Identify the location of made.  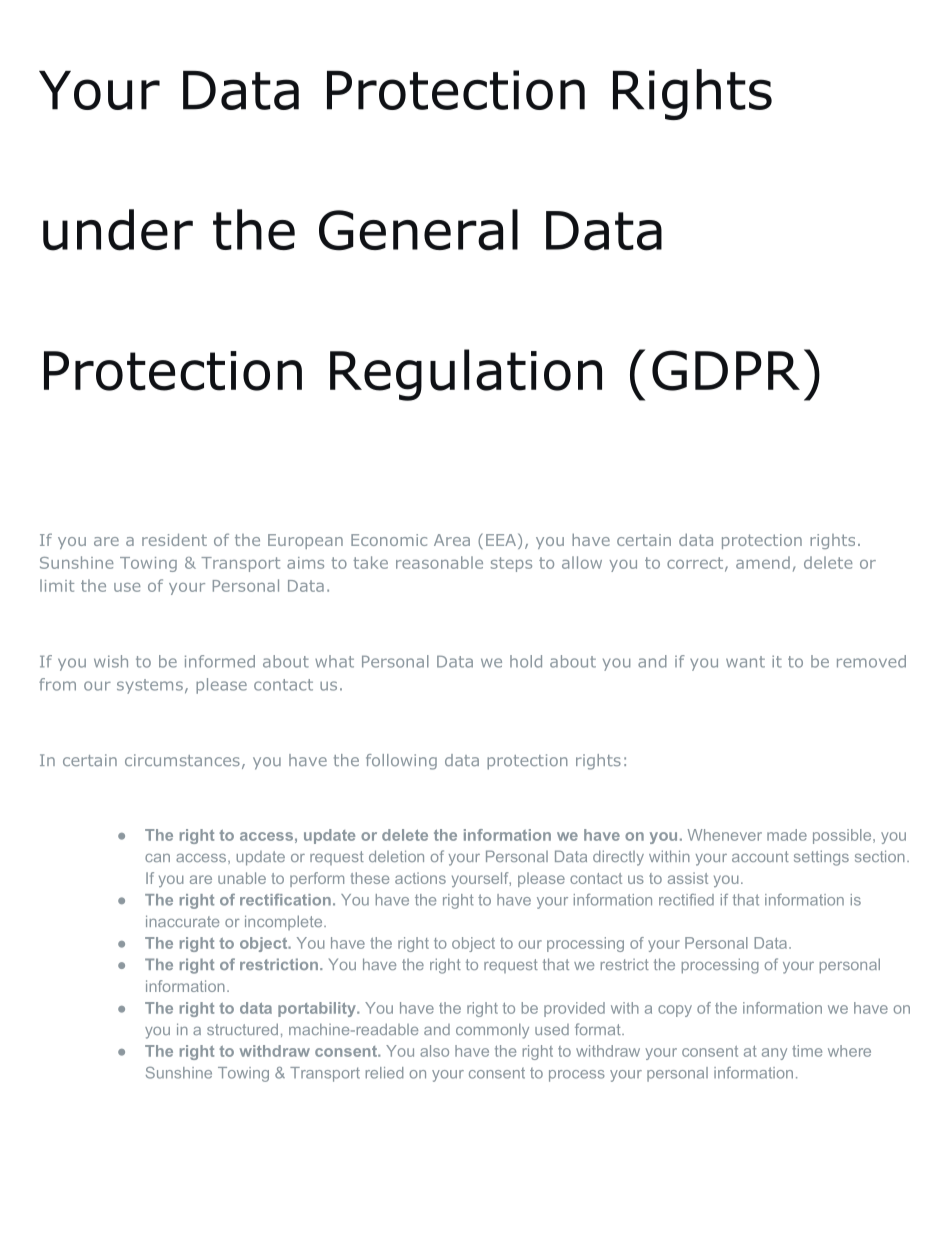
(787, 835).
